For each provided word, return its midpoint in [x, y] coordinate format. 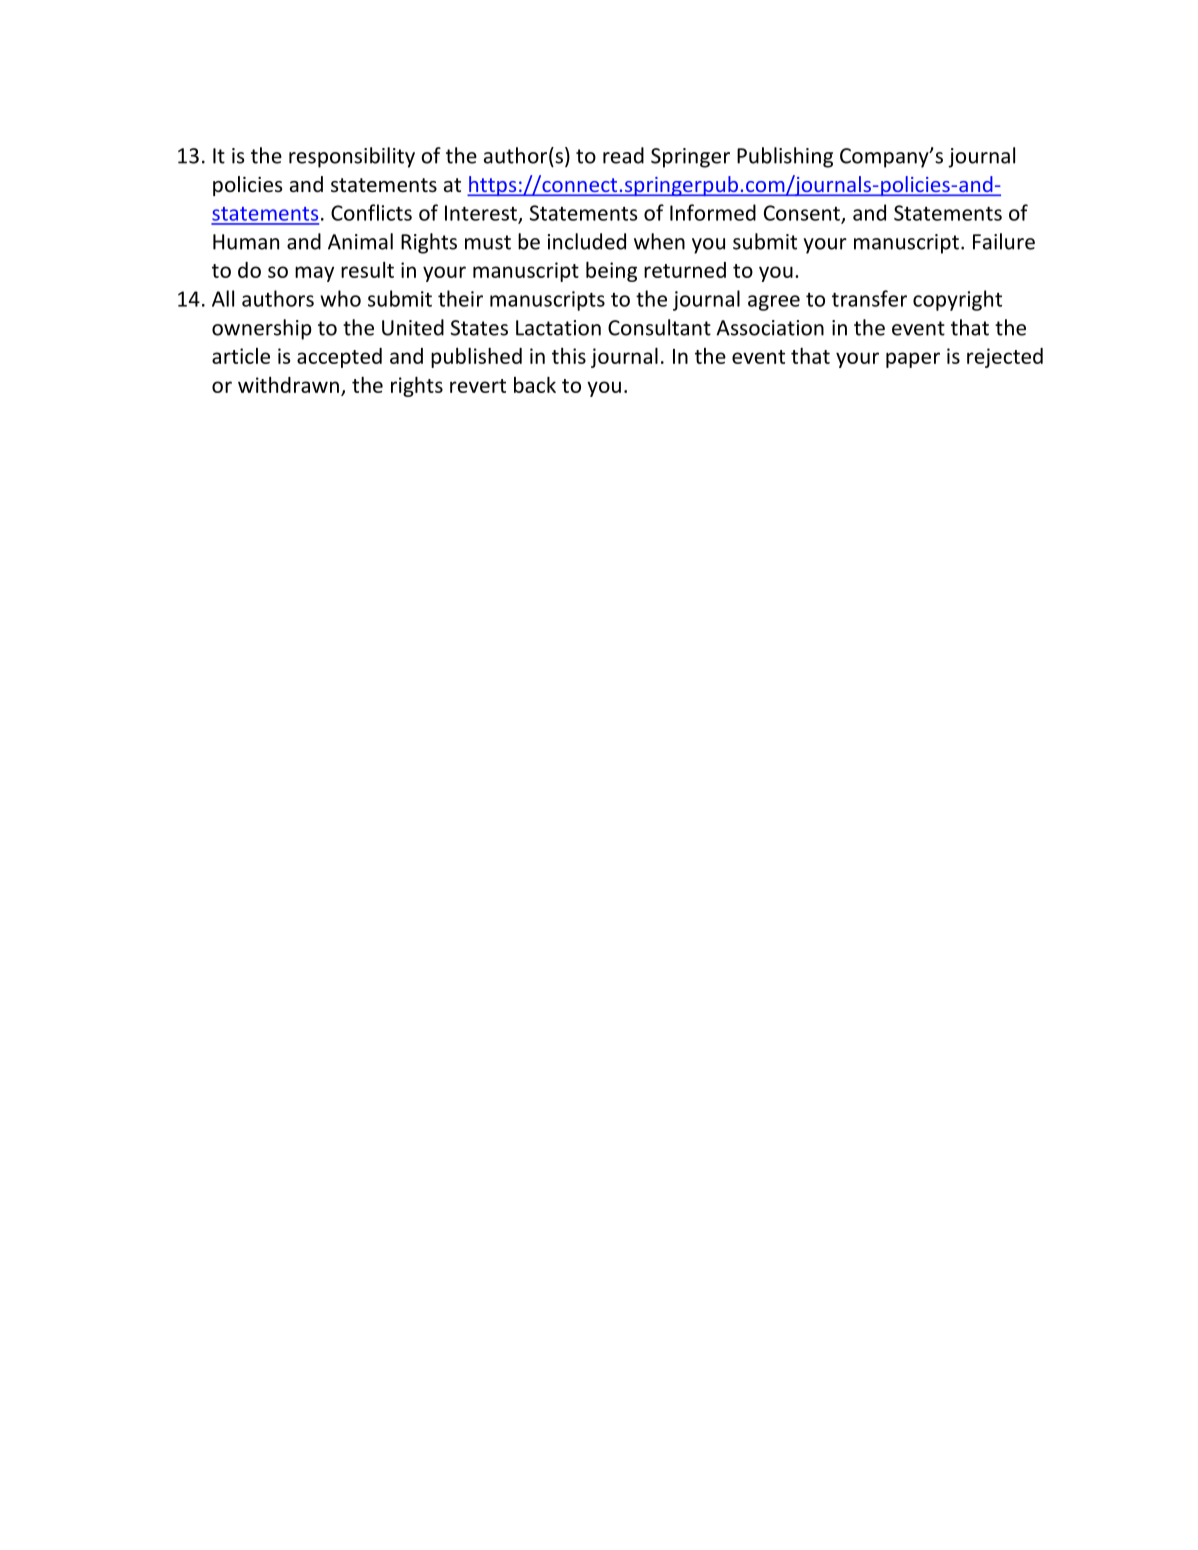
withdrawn [288, 385]
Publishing [785, 157]
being [611, 271]
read [623, 155]
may [314, 274]
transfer [869, 298]
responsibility [352, 157]
